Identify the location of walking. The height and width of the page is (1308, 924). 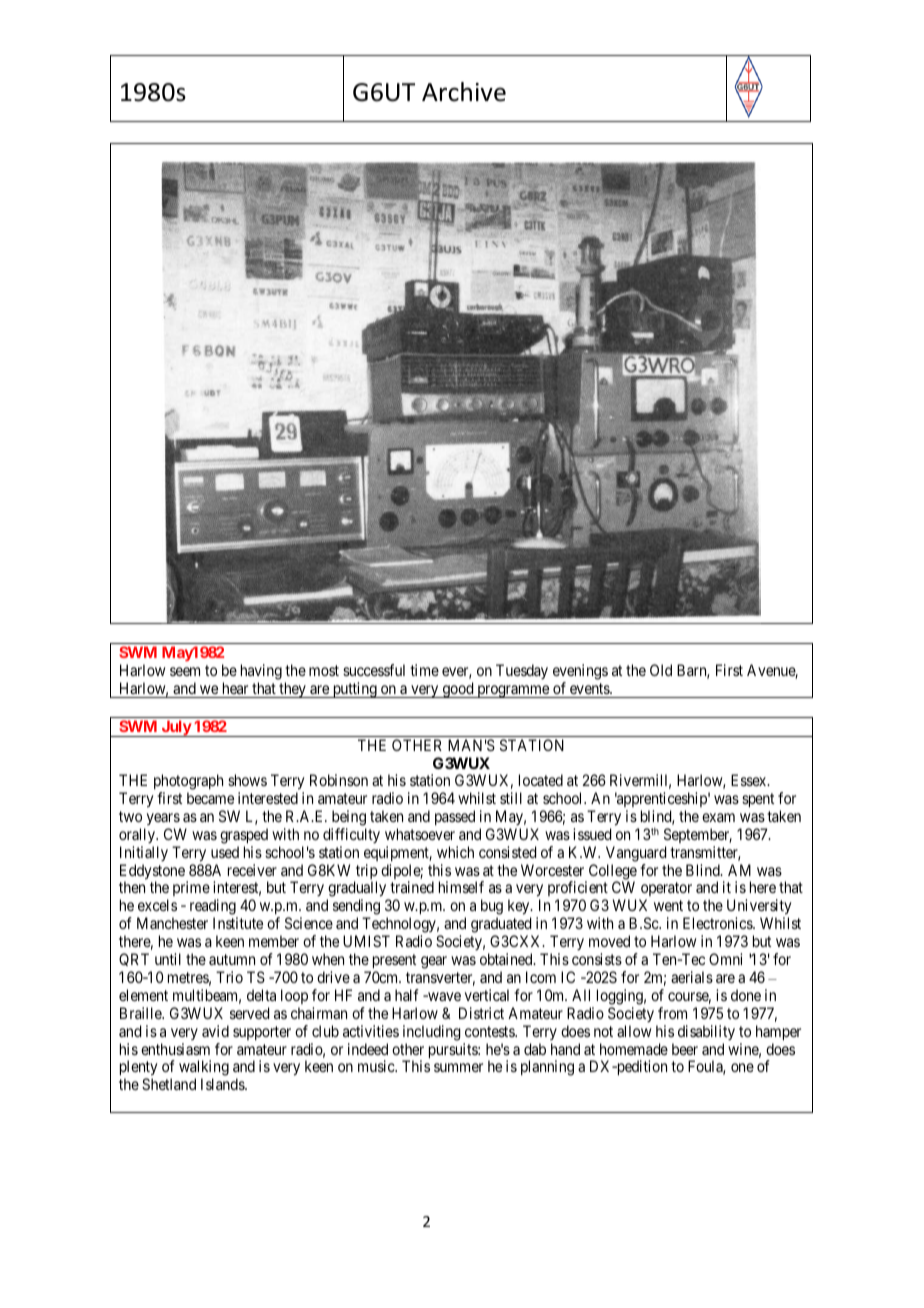
(204, 1069).
